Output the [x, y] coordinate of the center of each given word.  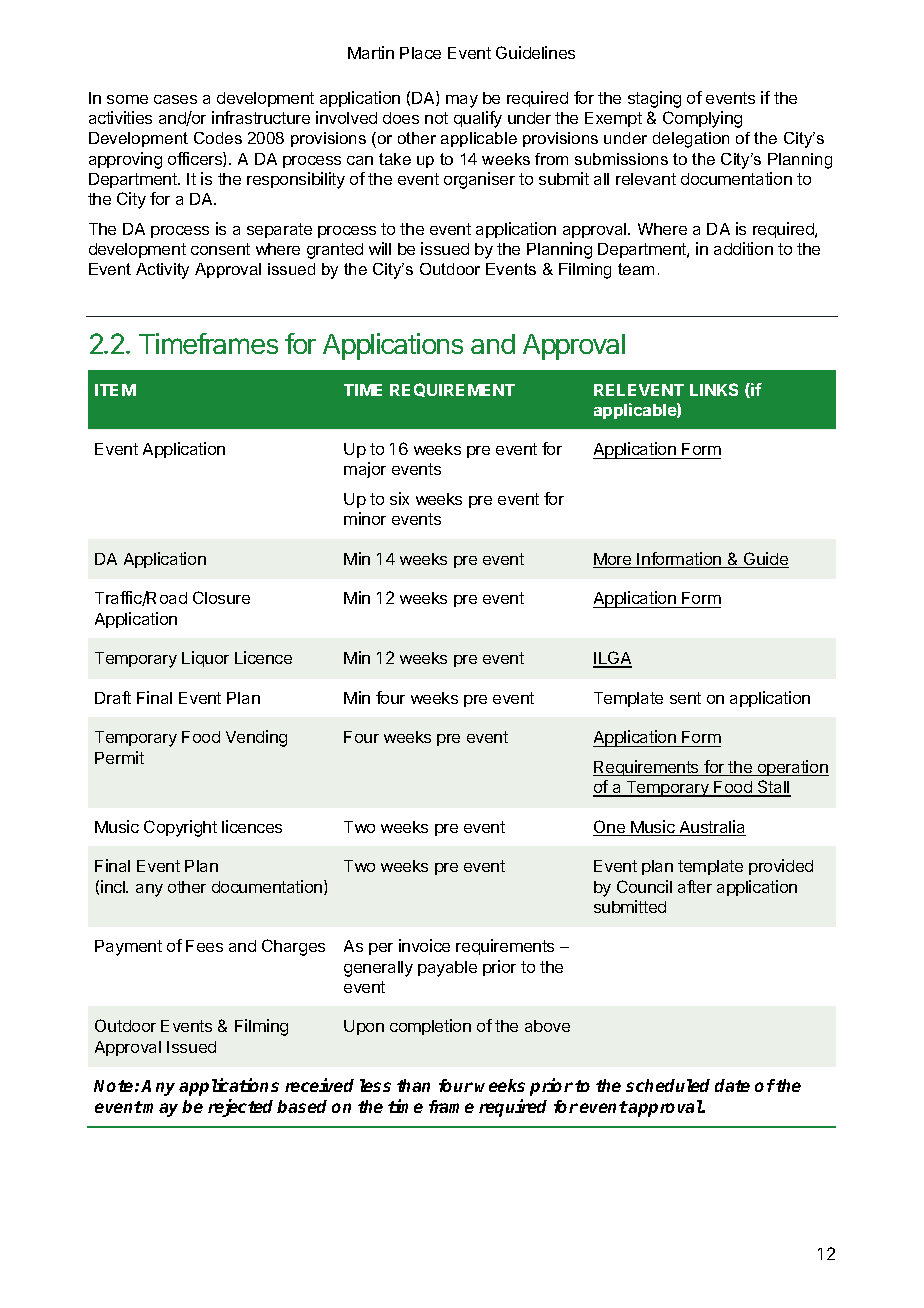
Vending [256, 738]
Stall [773, 788]
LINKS [714, 389]
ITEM [115, 390]
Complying [702, 119]
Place [420, 53]
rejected [240, 1108]
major [365, 470]
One [610, 828]
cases [175, 99]
